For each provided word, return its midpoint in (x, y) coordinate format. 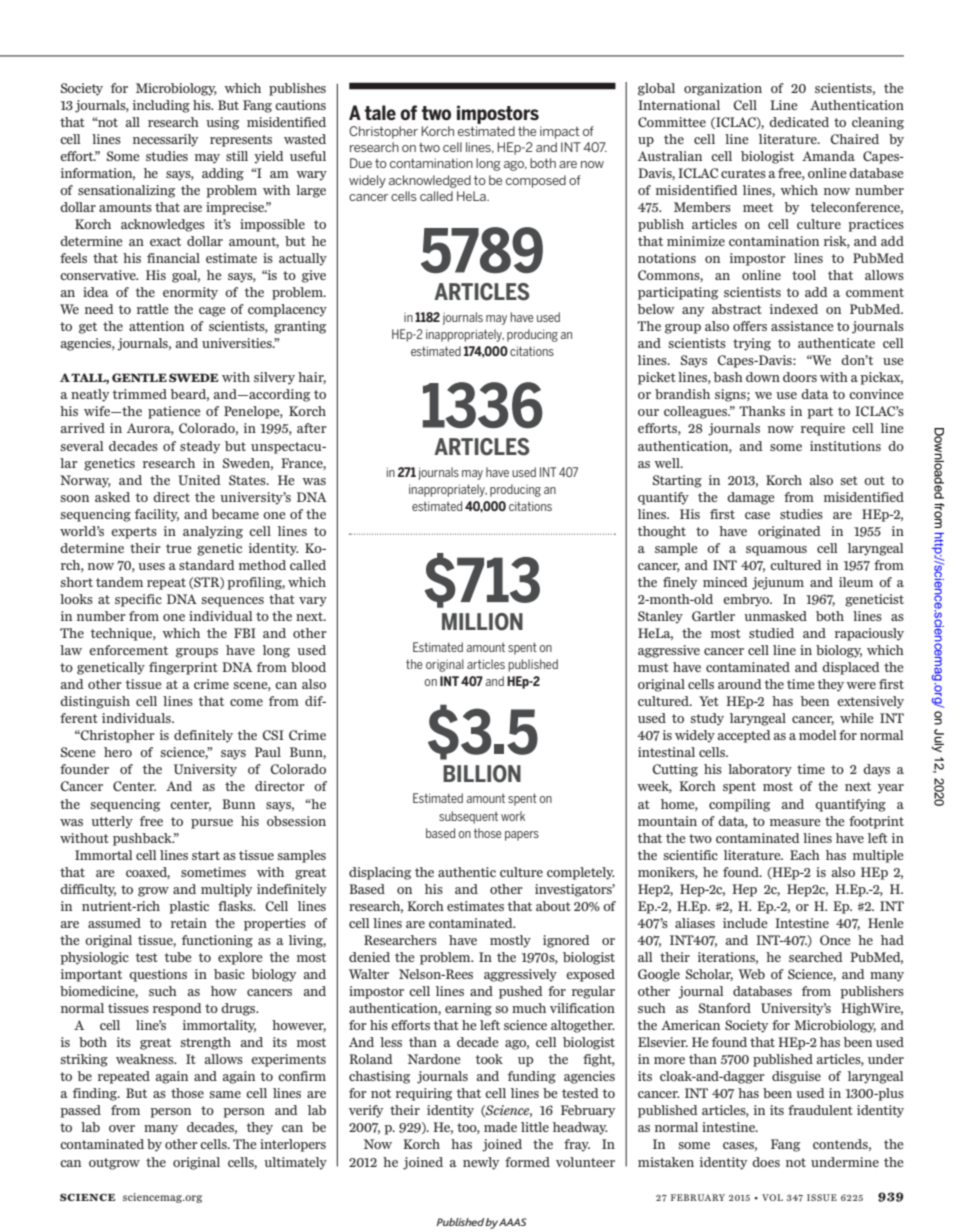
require (823, 429)
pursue (212, 824)
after (312, 428)
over (122, 1128)
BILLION (482, 774)
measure (795, 822)
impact (560, 132)
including (161, 106)
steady (200, 447)
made (500, 1127)
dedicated (799, 122)
